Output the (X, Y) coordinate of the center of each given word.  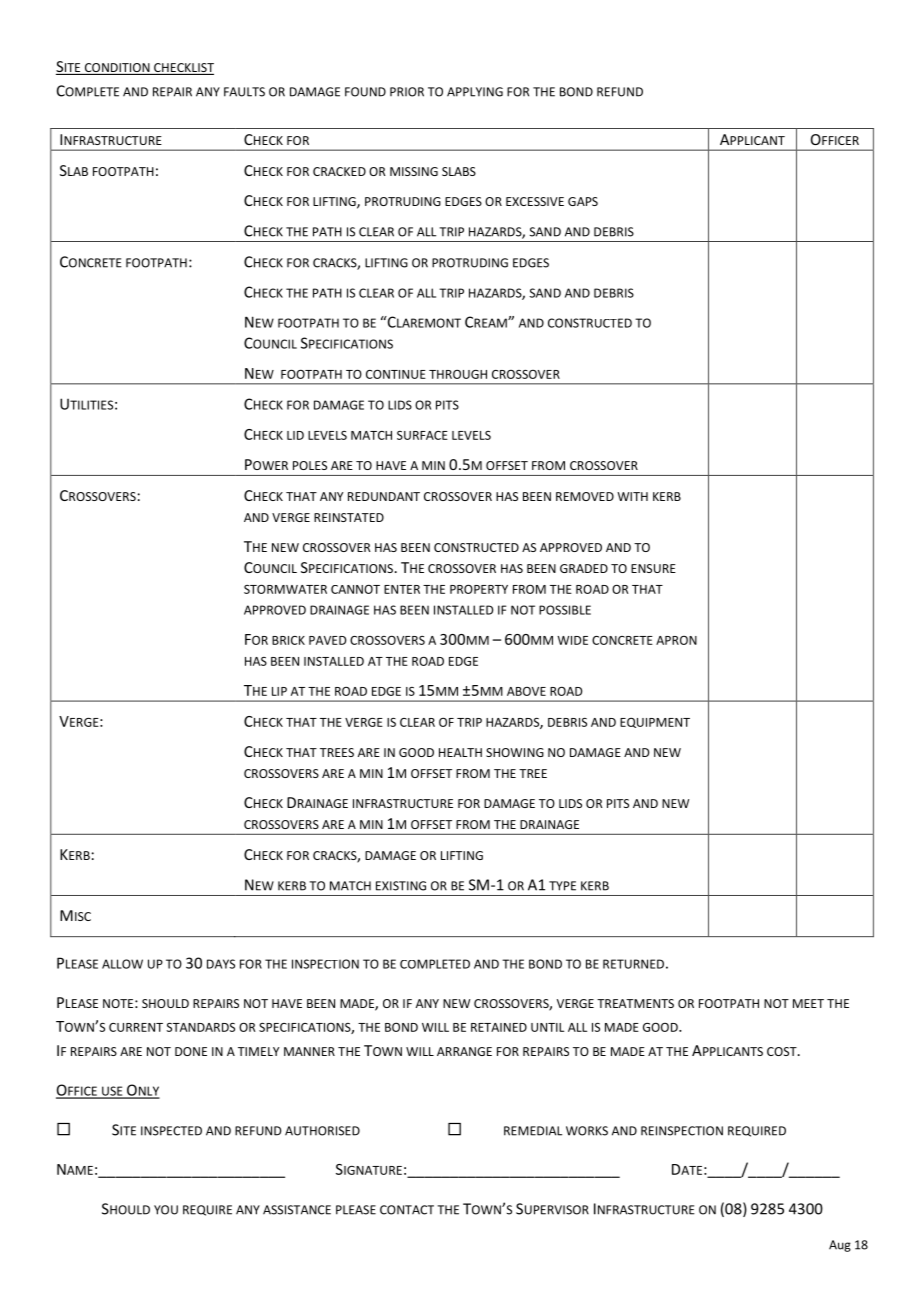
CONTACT (407, 1210)
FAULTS (244, 92)
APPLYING (475, 92)
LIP (279, 691)
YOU (166, 1210)
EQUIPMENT (655, 723)
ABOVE (526, 691)
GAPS (583, 201)
